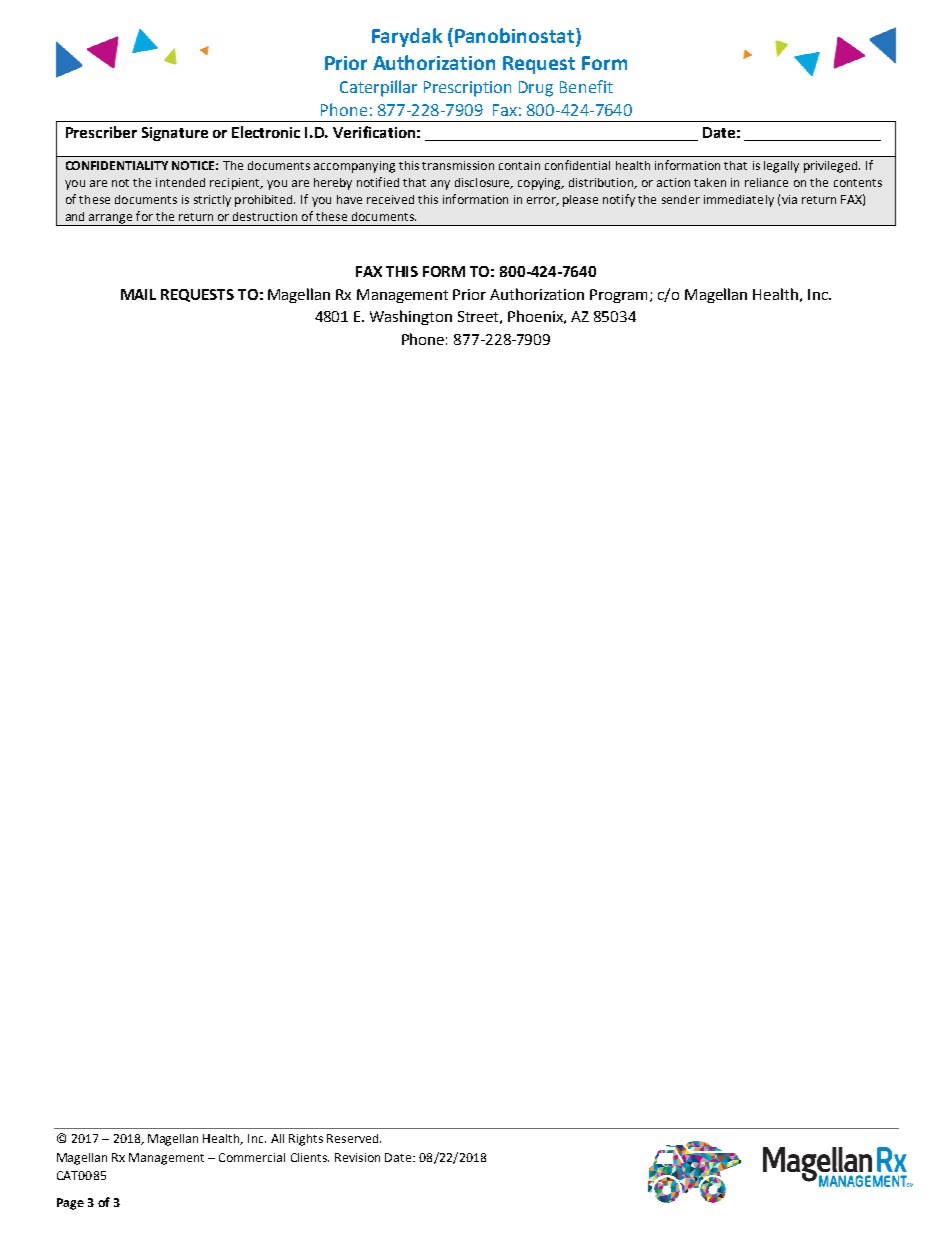 This image has width=952, height=1233. I want to click on Commercial, so click(252, 1157).
